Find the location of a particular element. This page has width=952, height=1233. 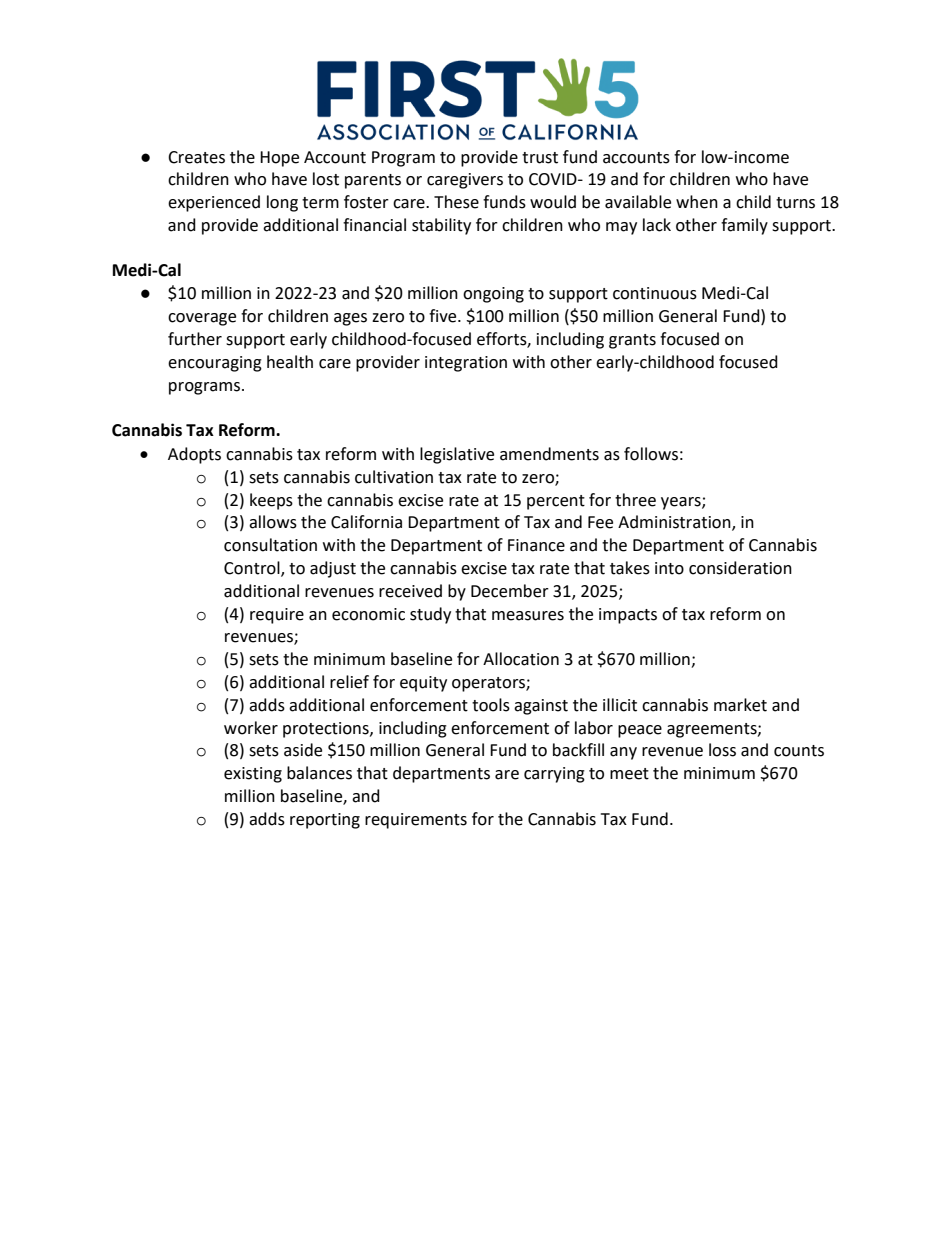

Administration is located at coordinates (675, 523).
